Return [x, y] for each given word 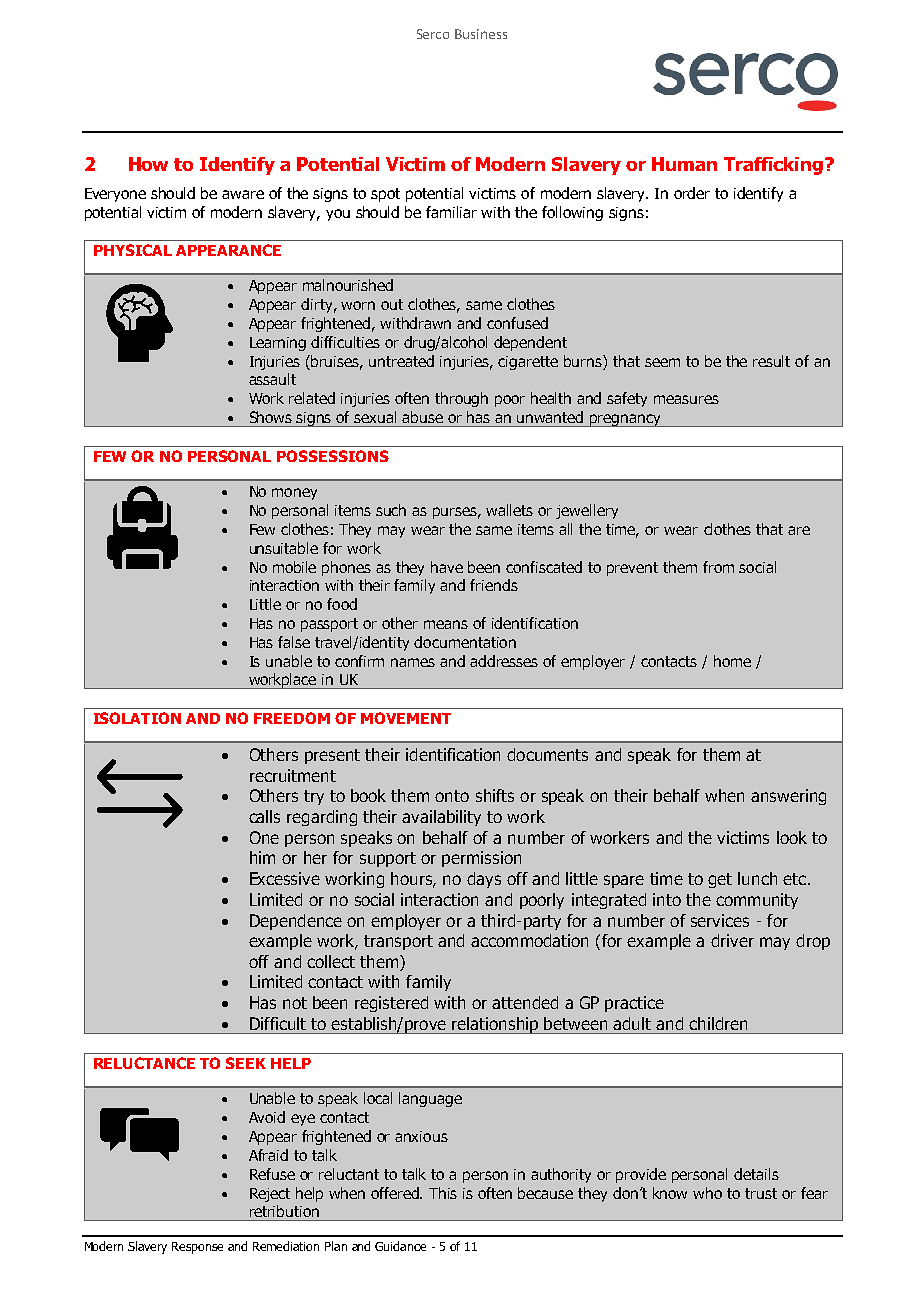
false [294, 642]
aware [243, 194]
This [443, 1193]
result [771, 361]
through [461, 399]
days [484, 880]
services [720, 920]
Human [684, 164]
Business [481, 34]
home [732, 661]
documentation [465, 642]
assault [272, 379]
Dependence [296, 922]
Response [197, 1248]
